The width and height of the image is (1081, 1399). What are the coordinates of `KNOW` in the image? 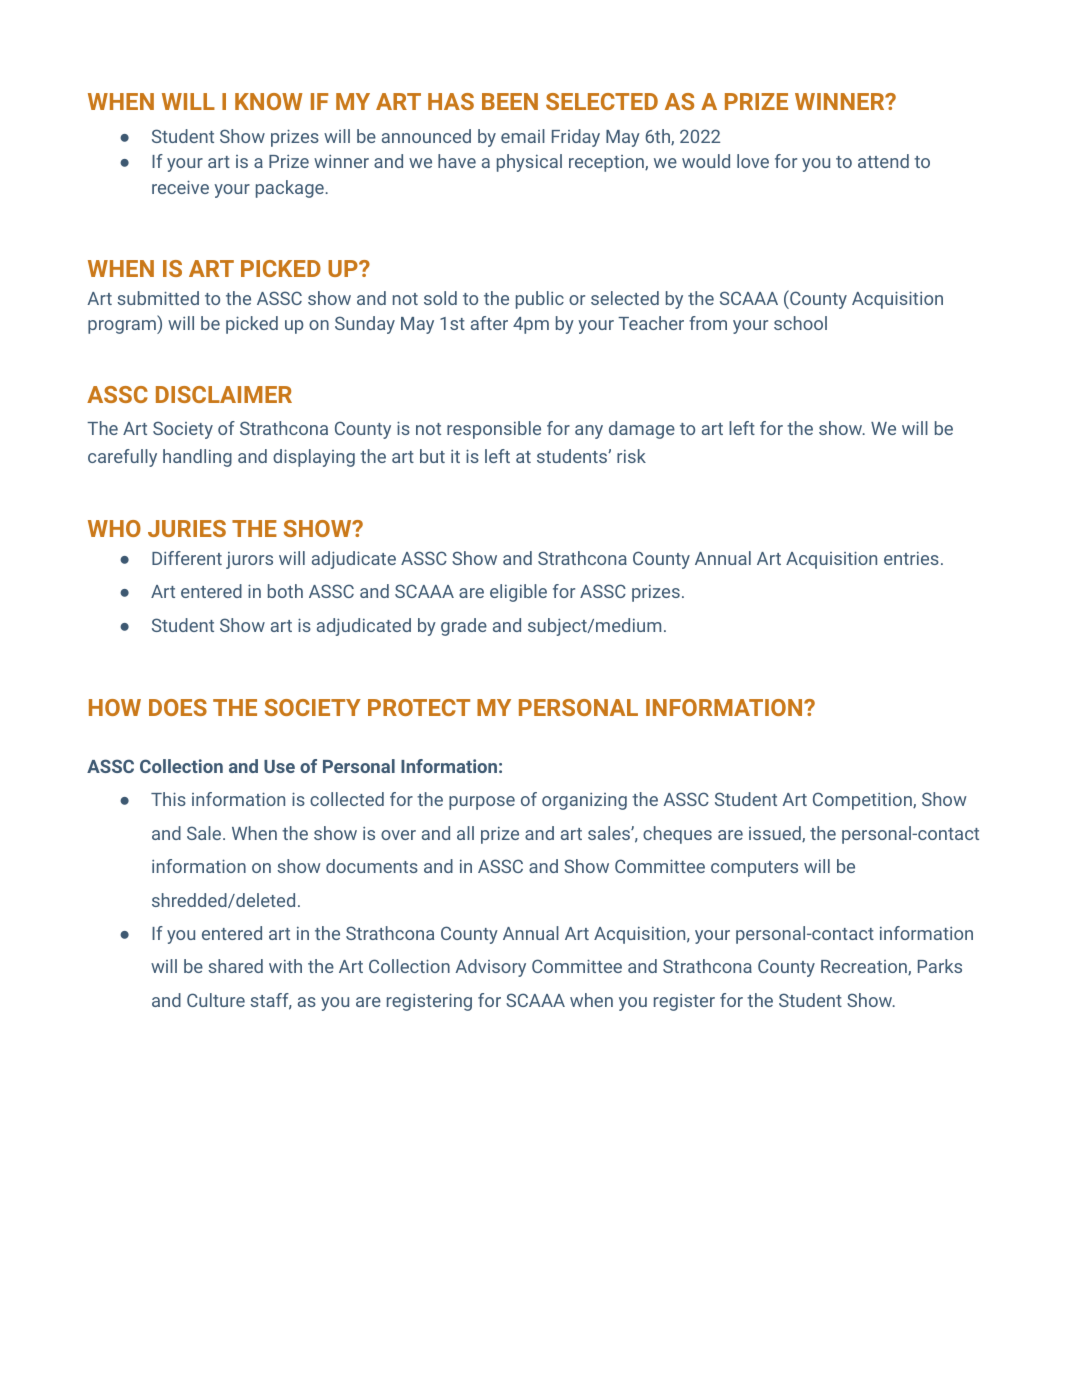 It's located at (269, 101).
